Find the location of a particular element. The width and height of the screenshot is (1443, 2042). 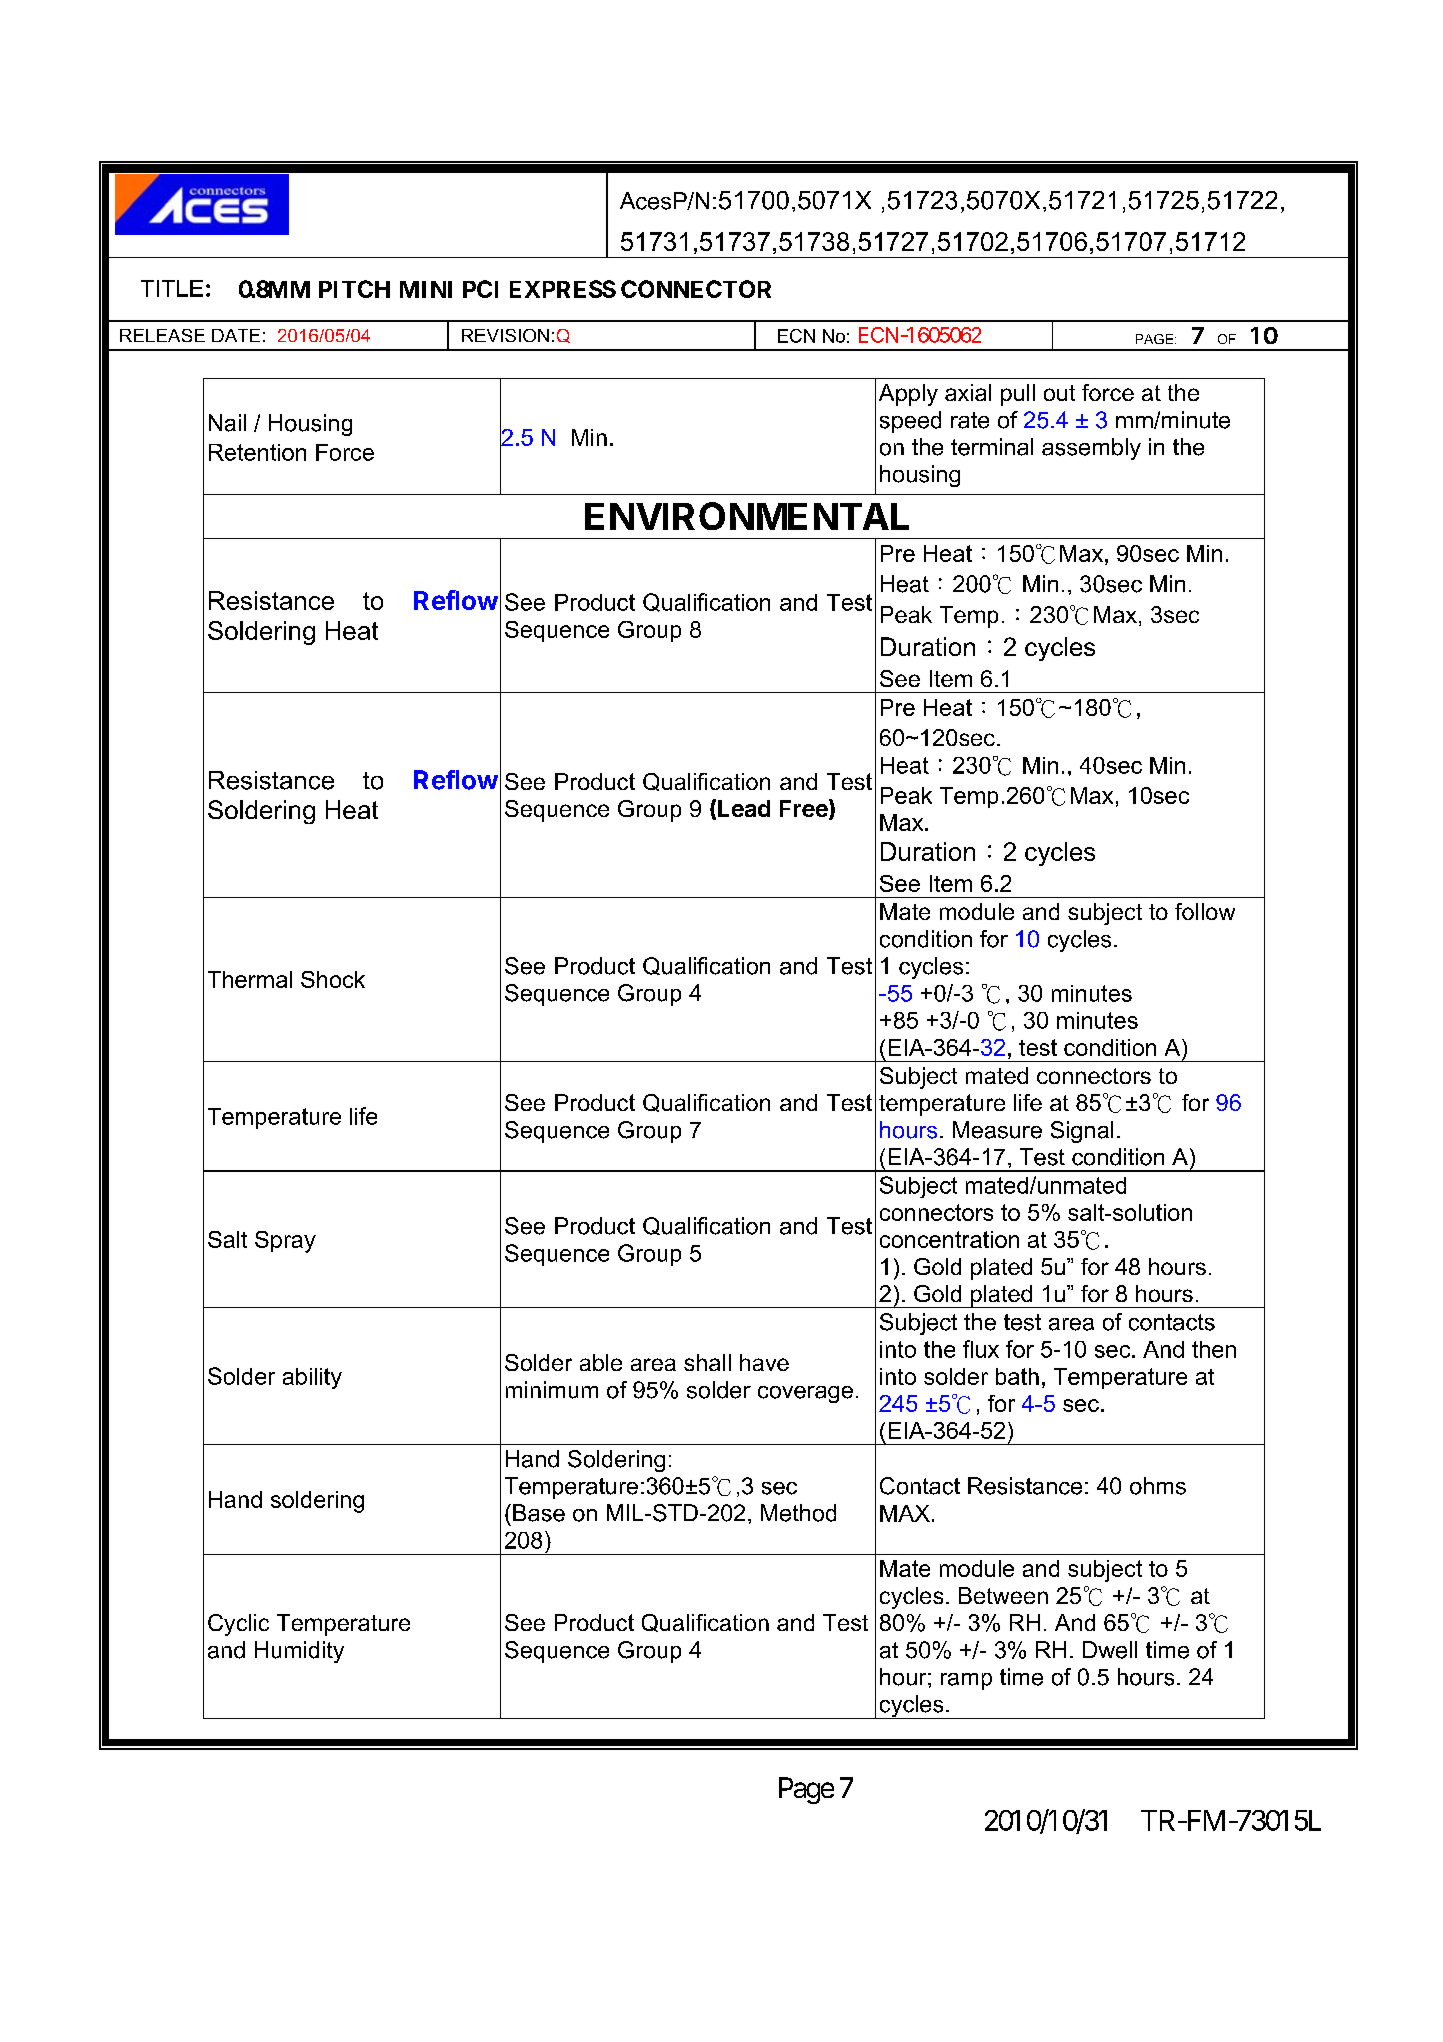

EXPRESS is located at coordinates (563, 289).
